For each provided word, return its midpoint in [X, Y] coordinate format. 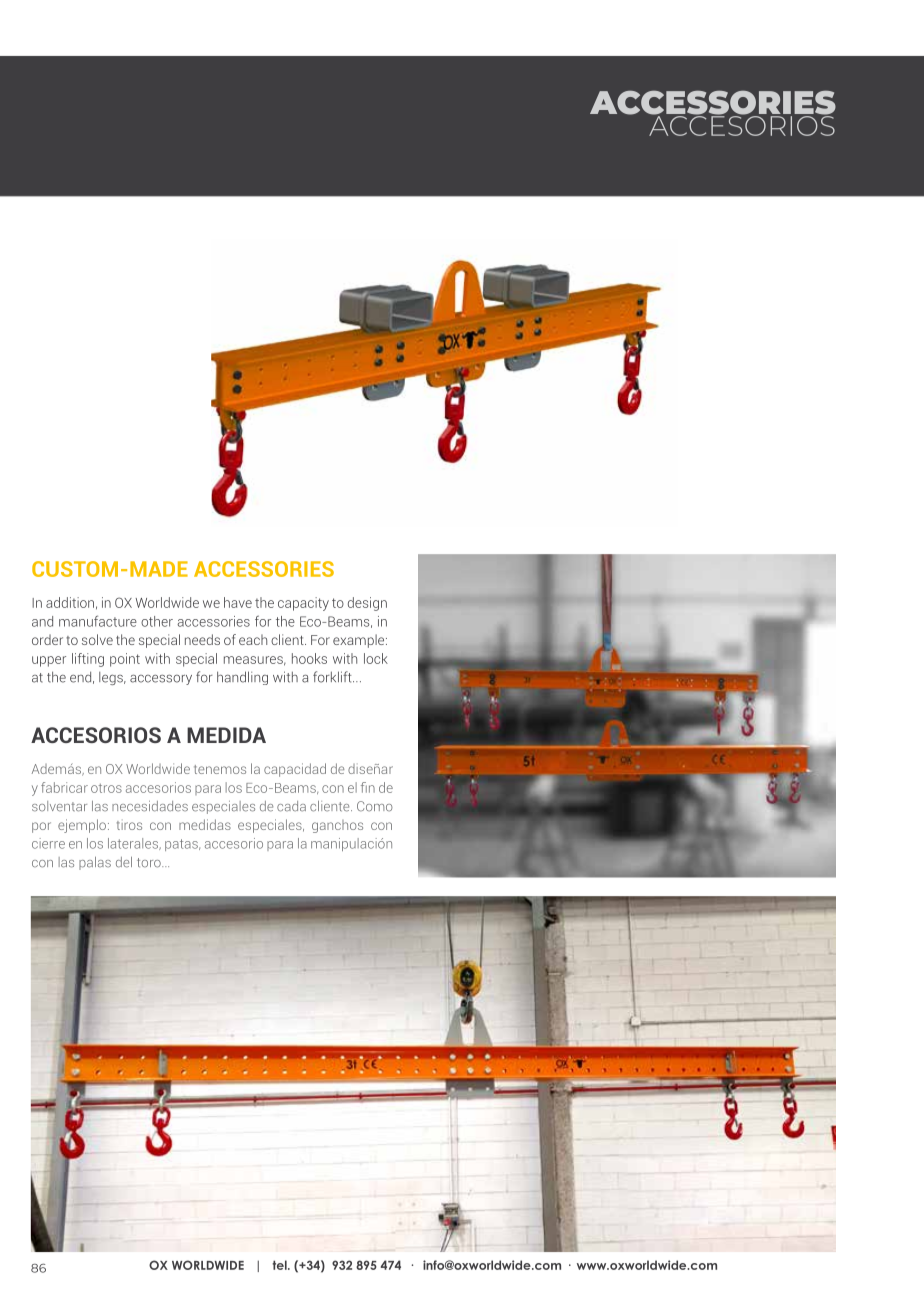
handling [242, 678]
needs [202, 639]
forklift [333, 677]
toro [150, 863]
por [41, 827]
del [124, 862]
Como [375, 806]
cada [291, 806]
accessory [161, 680]
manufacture [98, 621]
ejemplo [82, 826]
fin [368, 787]
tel [280, 1265]
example [360, 641]
